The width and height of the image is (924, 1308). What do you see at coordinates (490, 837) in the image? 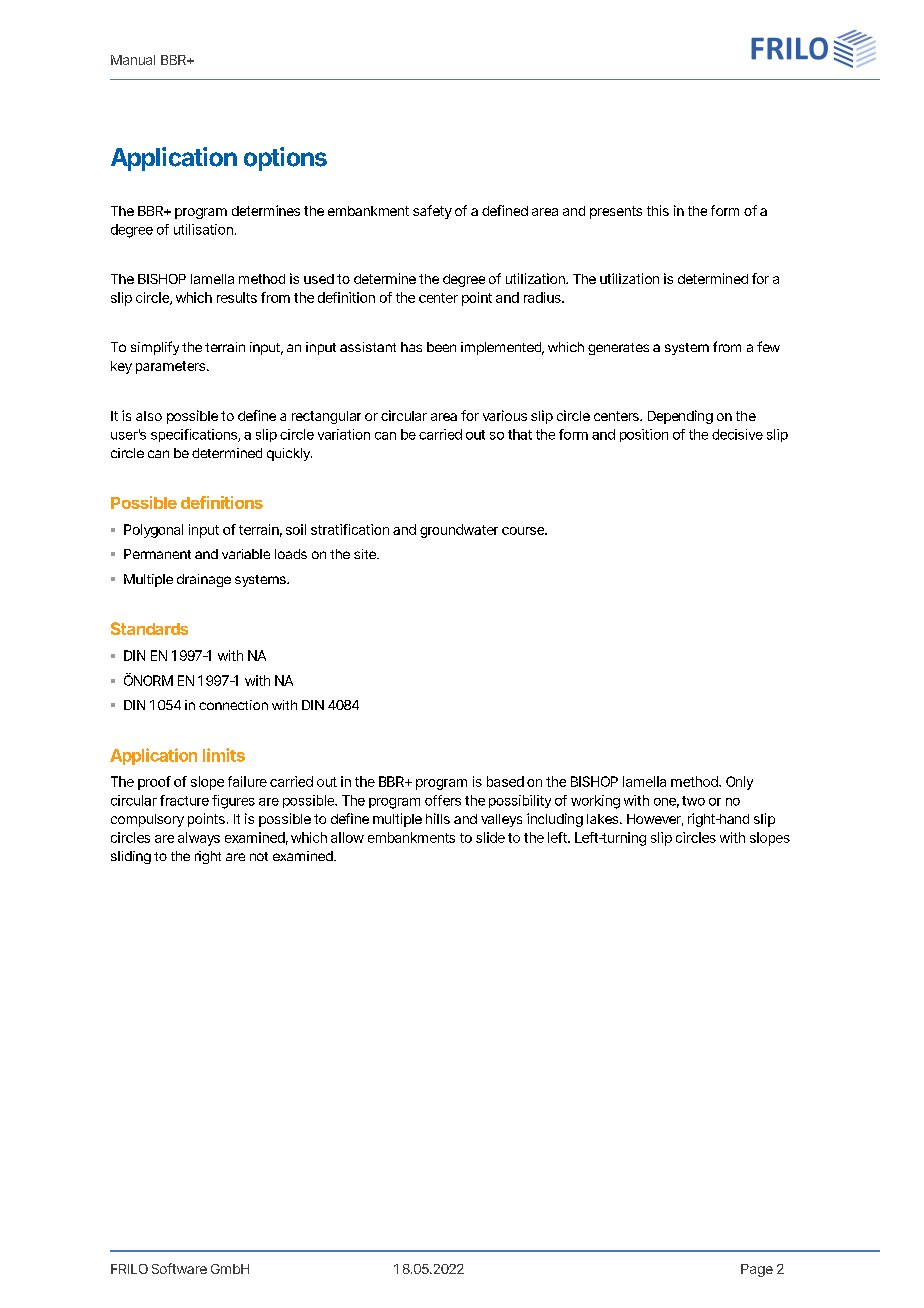
I see `slide` at bounding box center [490, 837].
